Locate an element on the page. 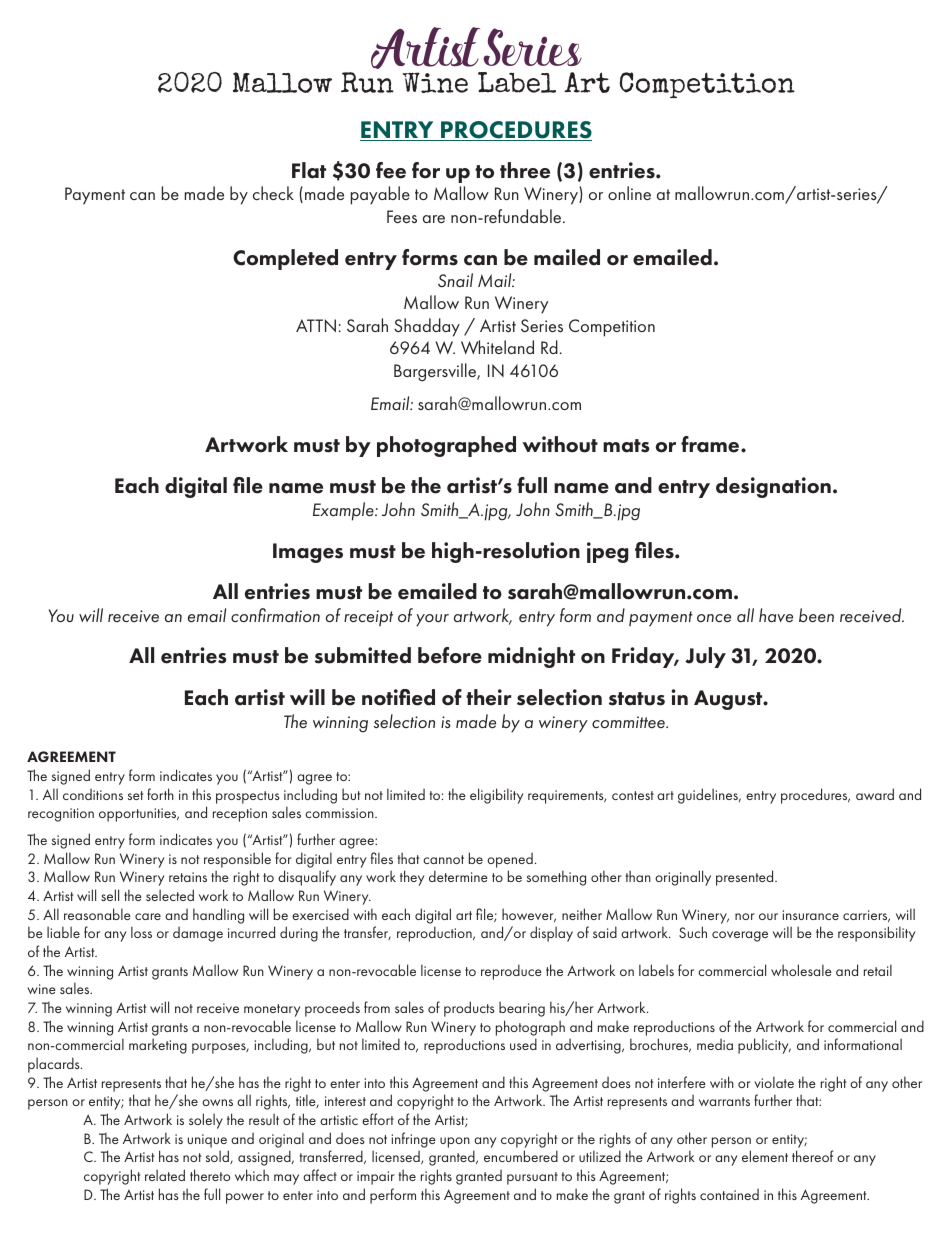 The image size is (952, 1233). insurance is located at coordinates (810, 915).
